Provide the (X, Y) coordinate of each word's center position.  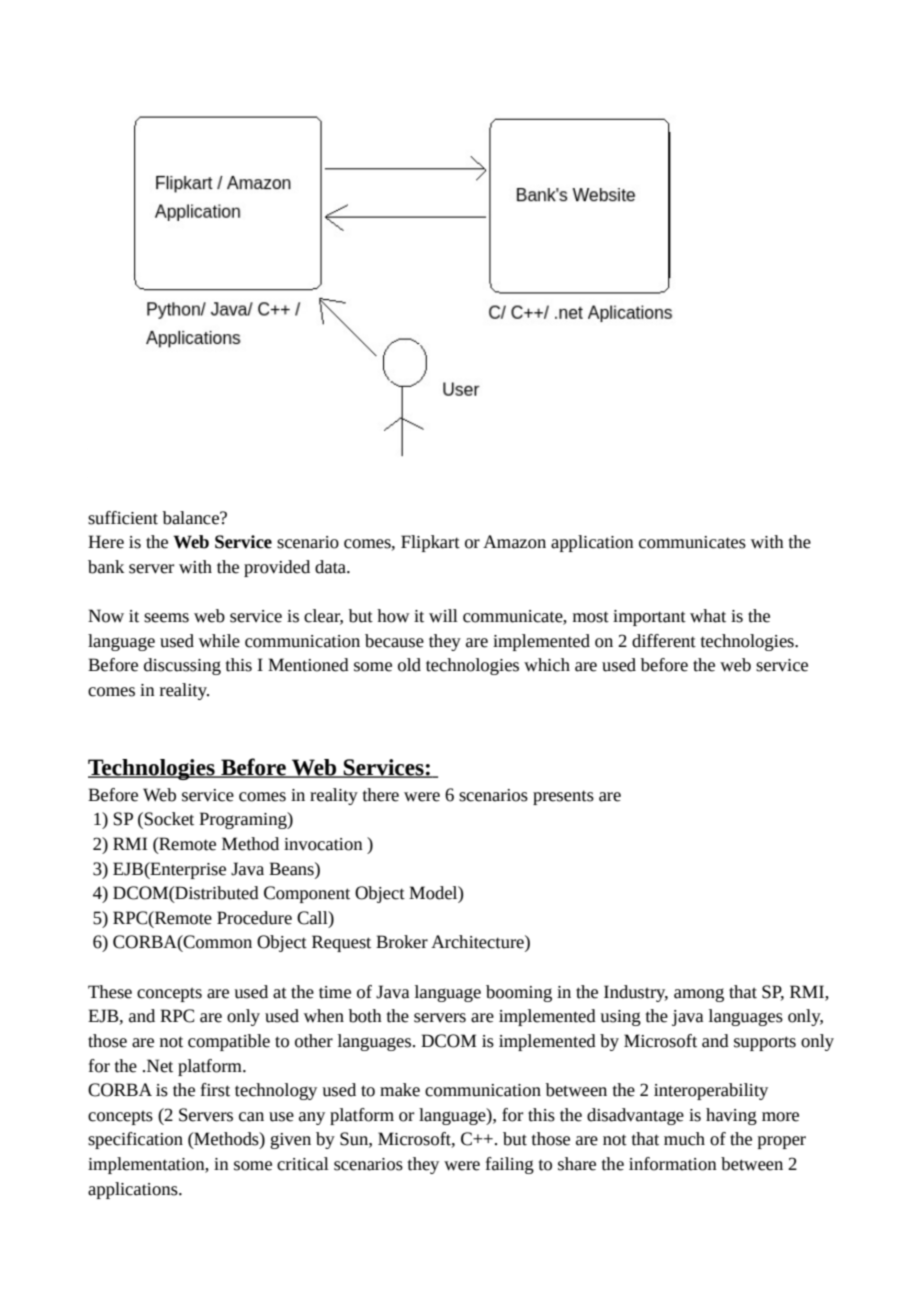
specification (135, 1140)
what (708, 616)
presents (563, 797)
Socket (169, 819)
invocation (323, 844)
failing (510, 1165)
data (331, 567)
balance (192, 518)
